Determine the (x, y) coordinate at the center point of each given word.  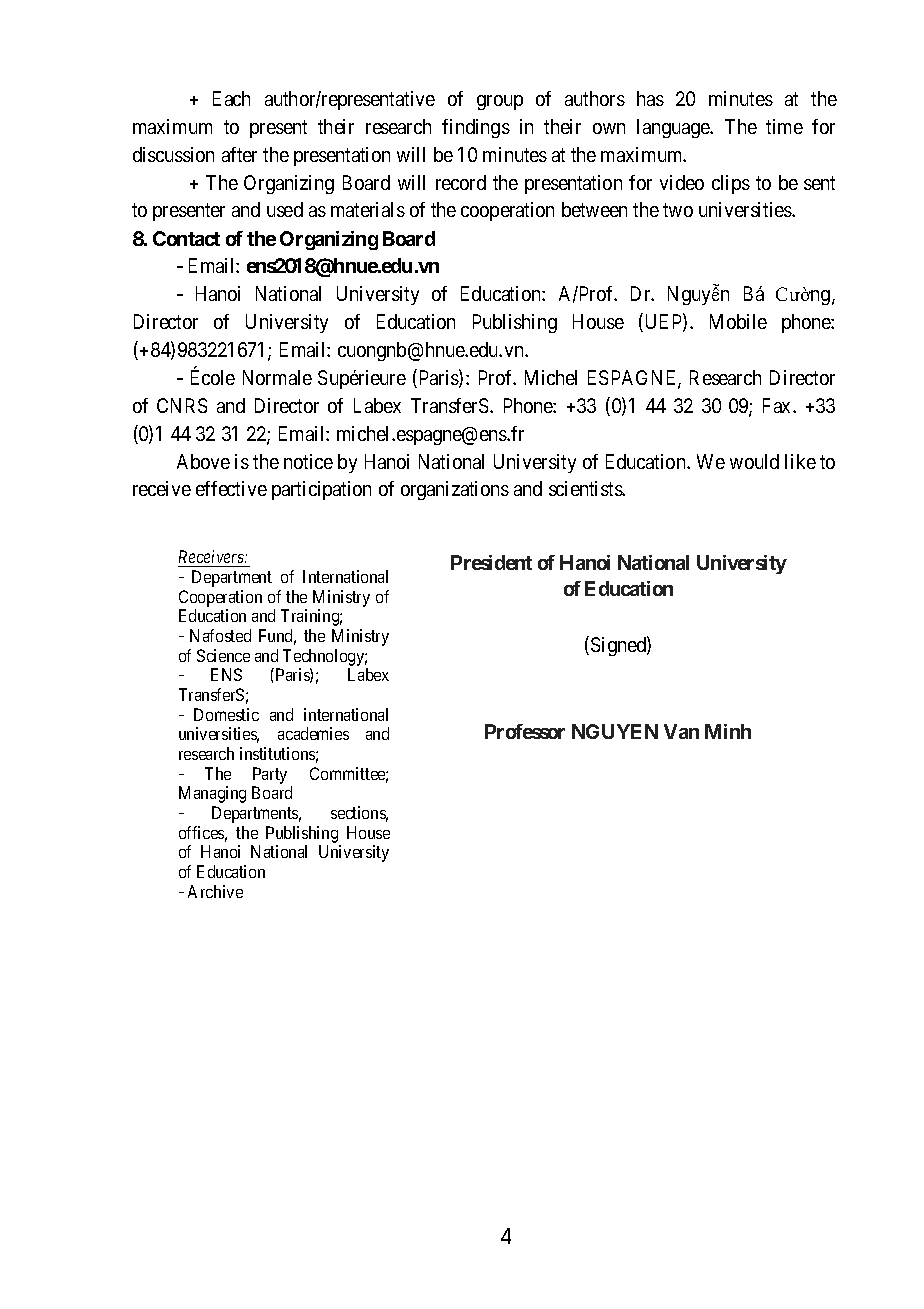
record (461, 182)
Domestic (226, 714)
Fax (778, 405)
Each (231, 98)
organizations (455, 490)
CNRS (182, 405)
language (674, 128)
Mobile (738, 321)
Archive (215, 891)
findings (476, 128)
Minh (728, 731)
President (491, 562)
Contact (186, 238)
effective (231, 488)
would (754, 461)
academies (313, 733)
